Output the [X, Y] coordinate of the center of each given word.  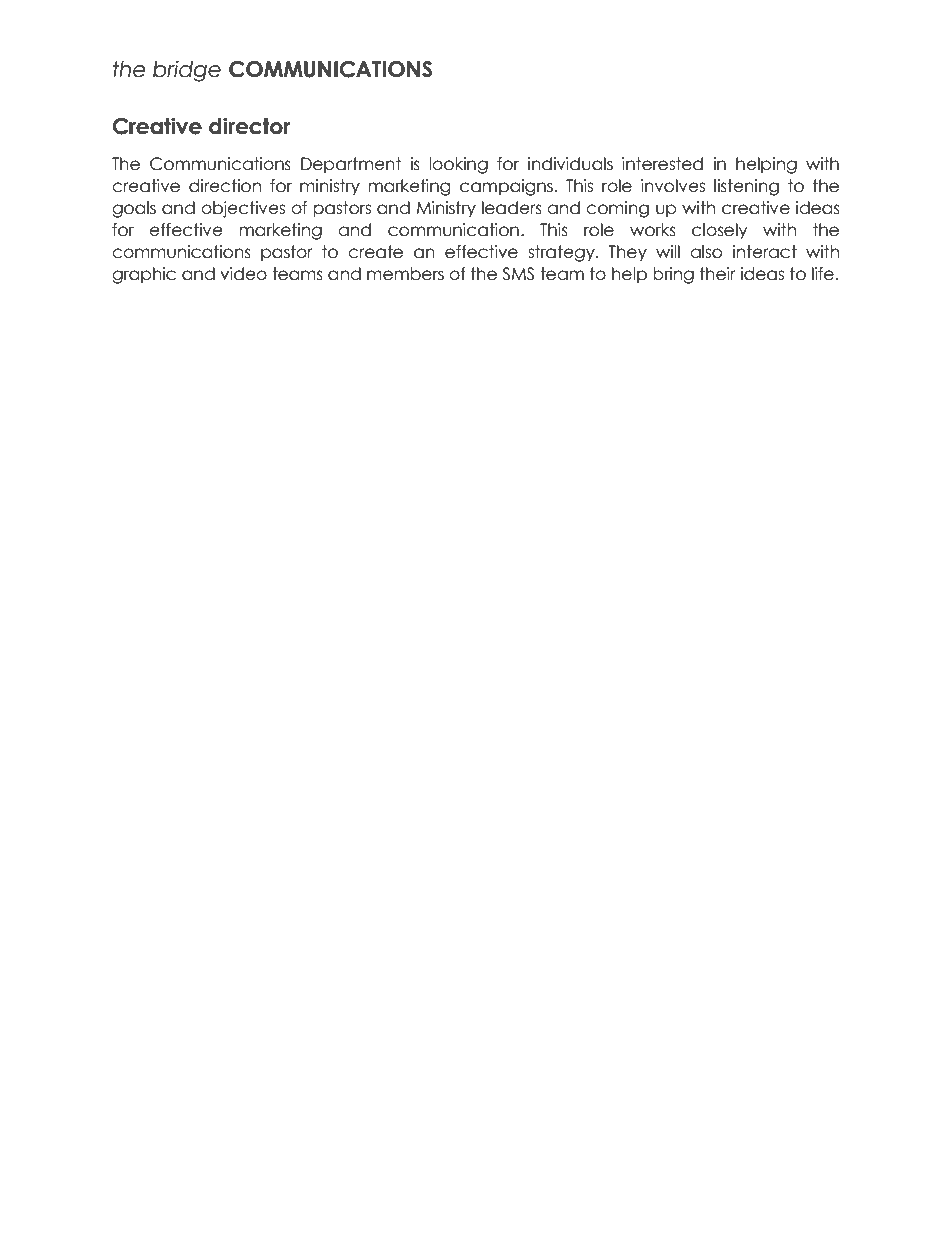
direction [225, 186]
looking [458, 165]
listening [746, 187]
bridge [187, 71]
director [250, 126]
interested [662, 164]
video [243, 274]
